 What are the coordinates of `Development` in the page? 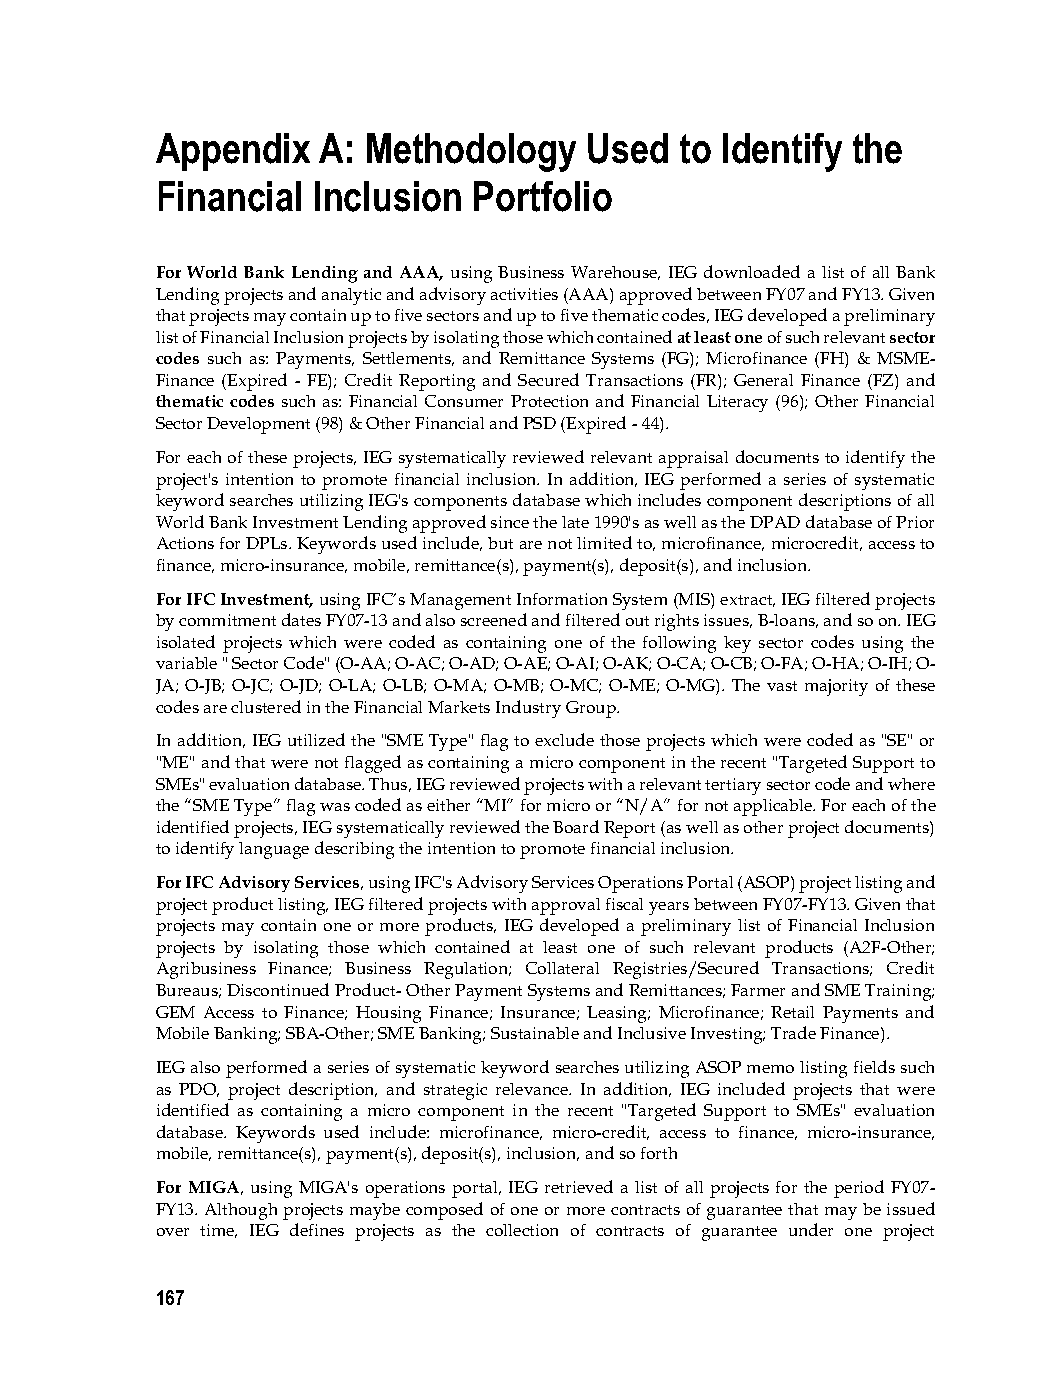 It's located at (258, 425).
